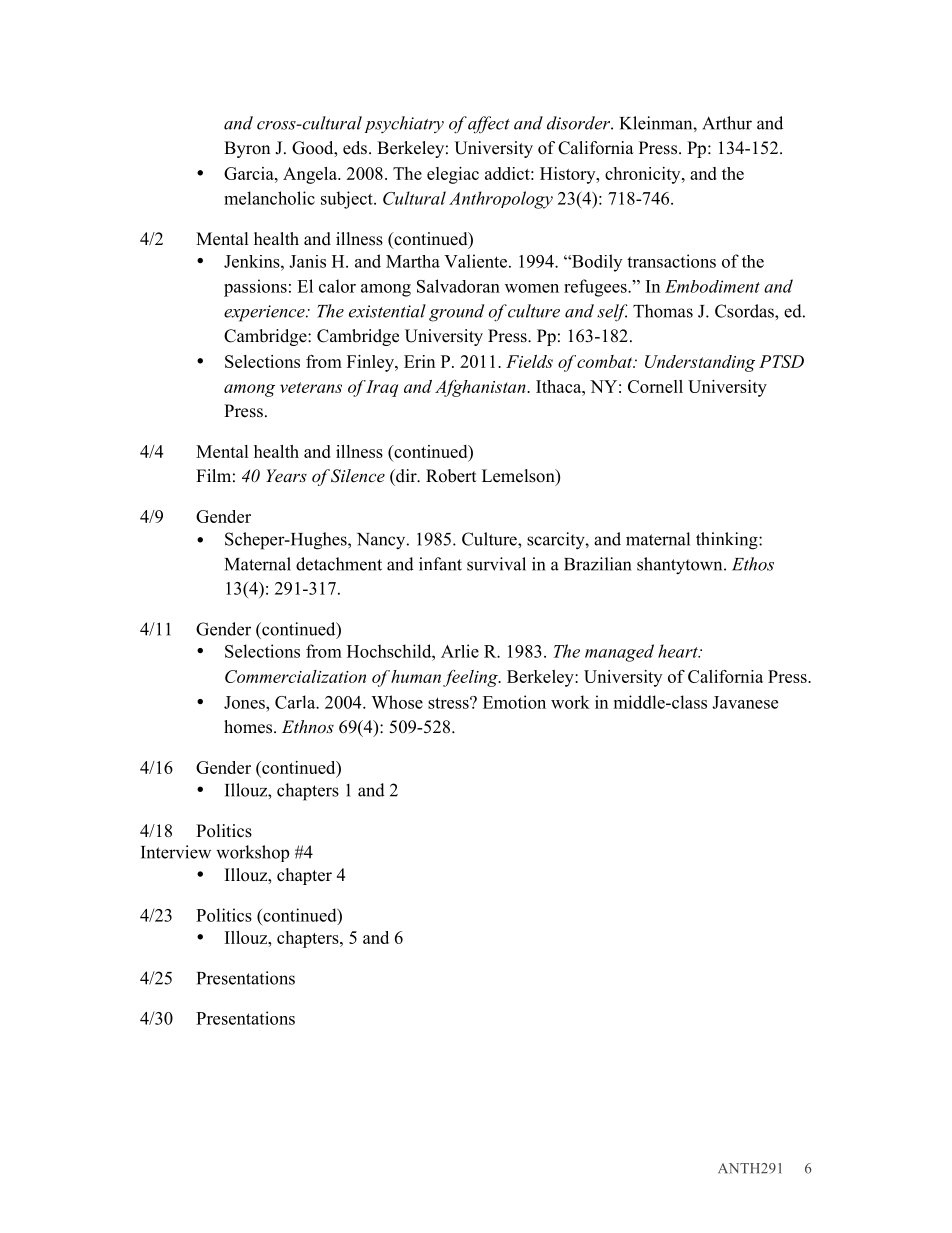  What do you see at coordinates (451, 476) in the screenshot?
I see `Robert` at bounding box center [451, 476].
